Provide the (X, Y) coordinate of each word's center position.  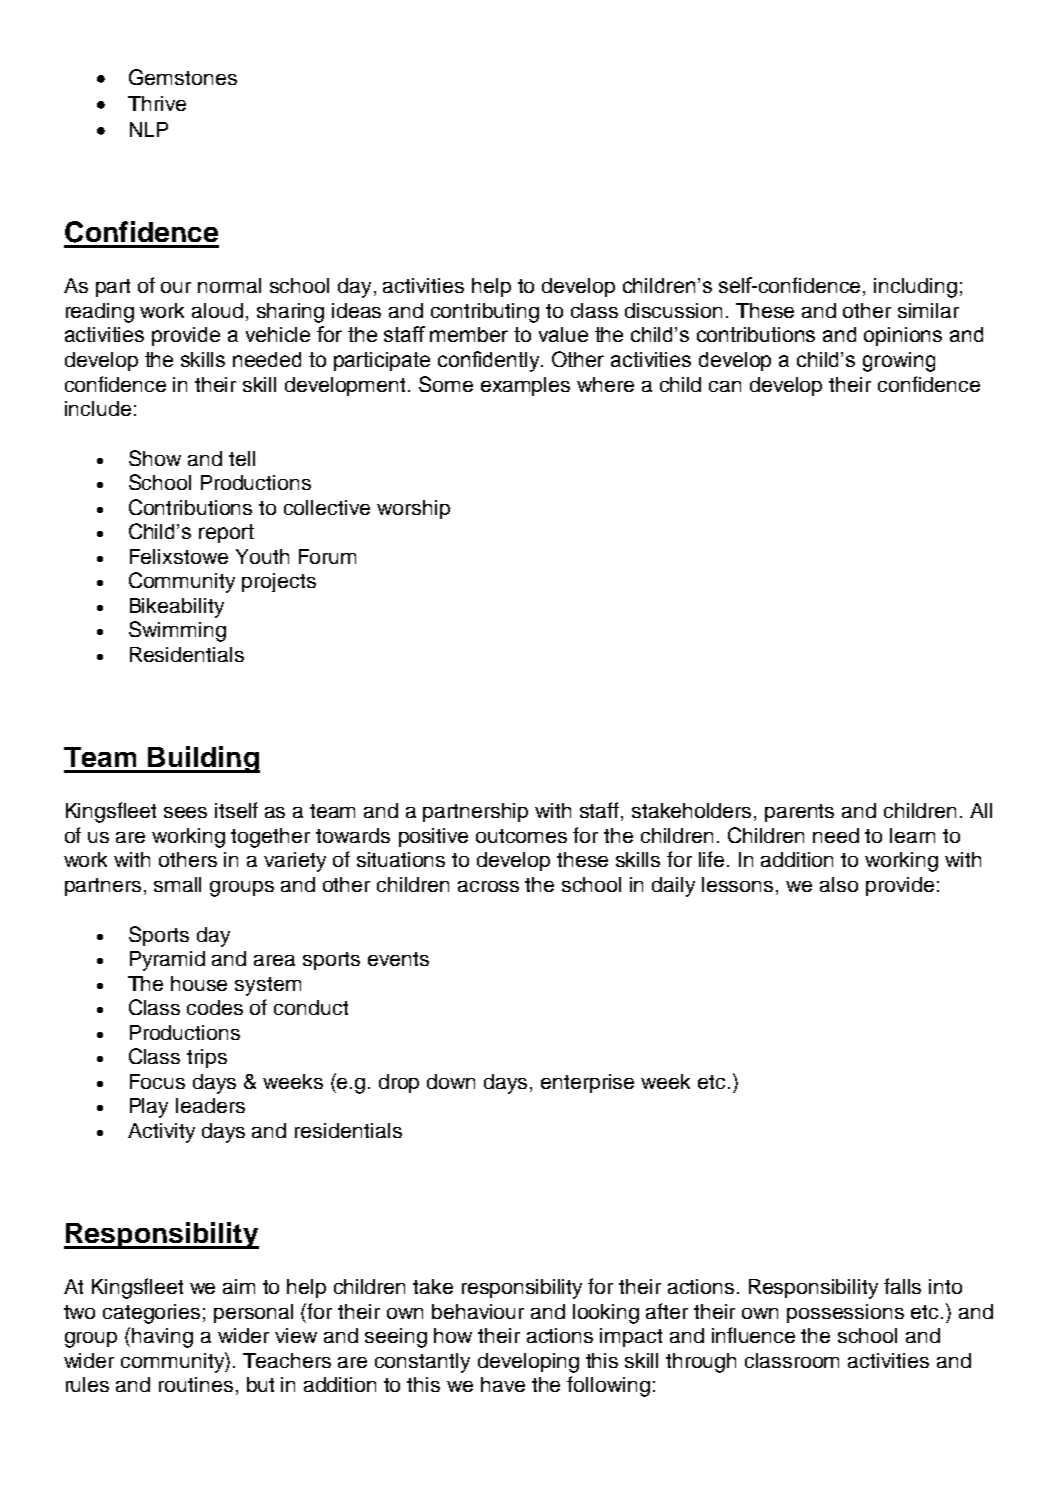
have (503, 1384)
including (915, 288)
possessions (845, 1313)
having (162, 1338)
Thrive (157, 103)
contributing (485, 313)
